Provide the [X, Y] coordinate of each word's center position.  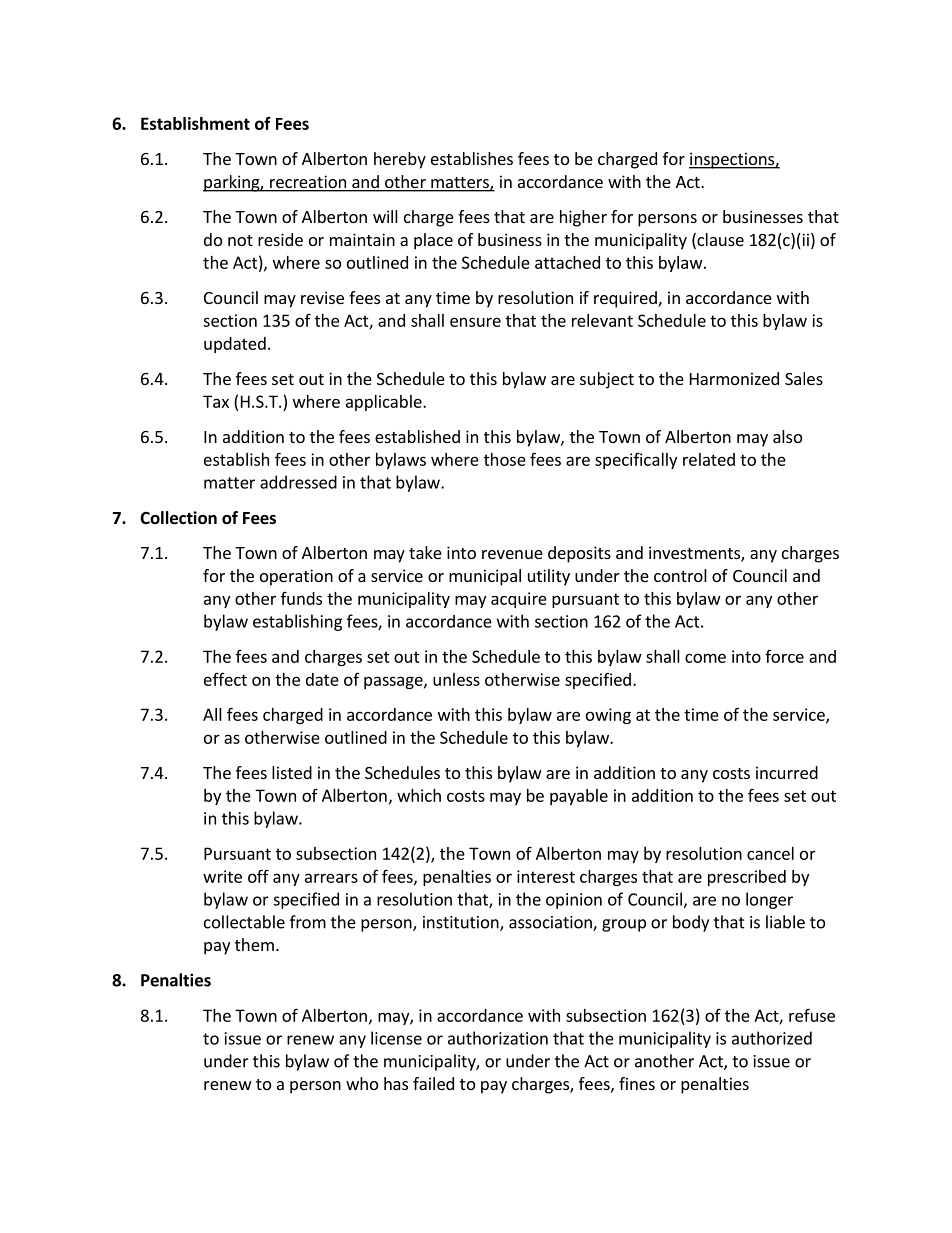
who [362, 1083]
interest [546, 876]
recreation [308, 183]
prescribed [747, 878]
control [680, 575]
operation [296, 577]
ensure [475, 322]
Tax [216, 401]
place [433, 241]
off [258, 876]
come [705, 658]
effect [225, 679]
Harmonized [734, 378]
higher [583, 218]
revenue [512, 554]
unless [456, 679]
